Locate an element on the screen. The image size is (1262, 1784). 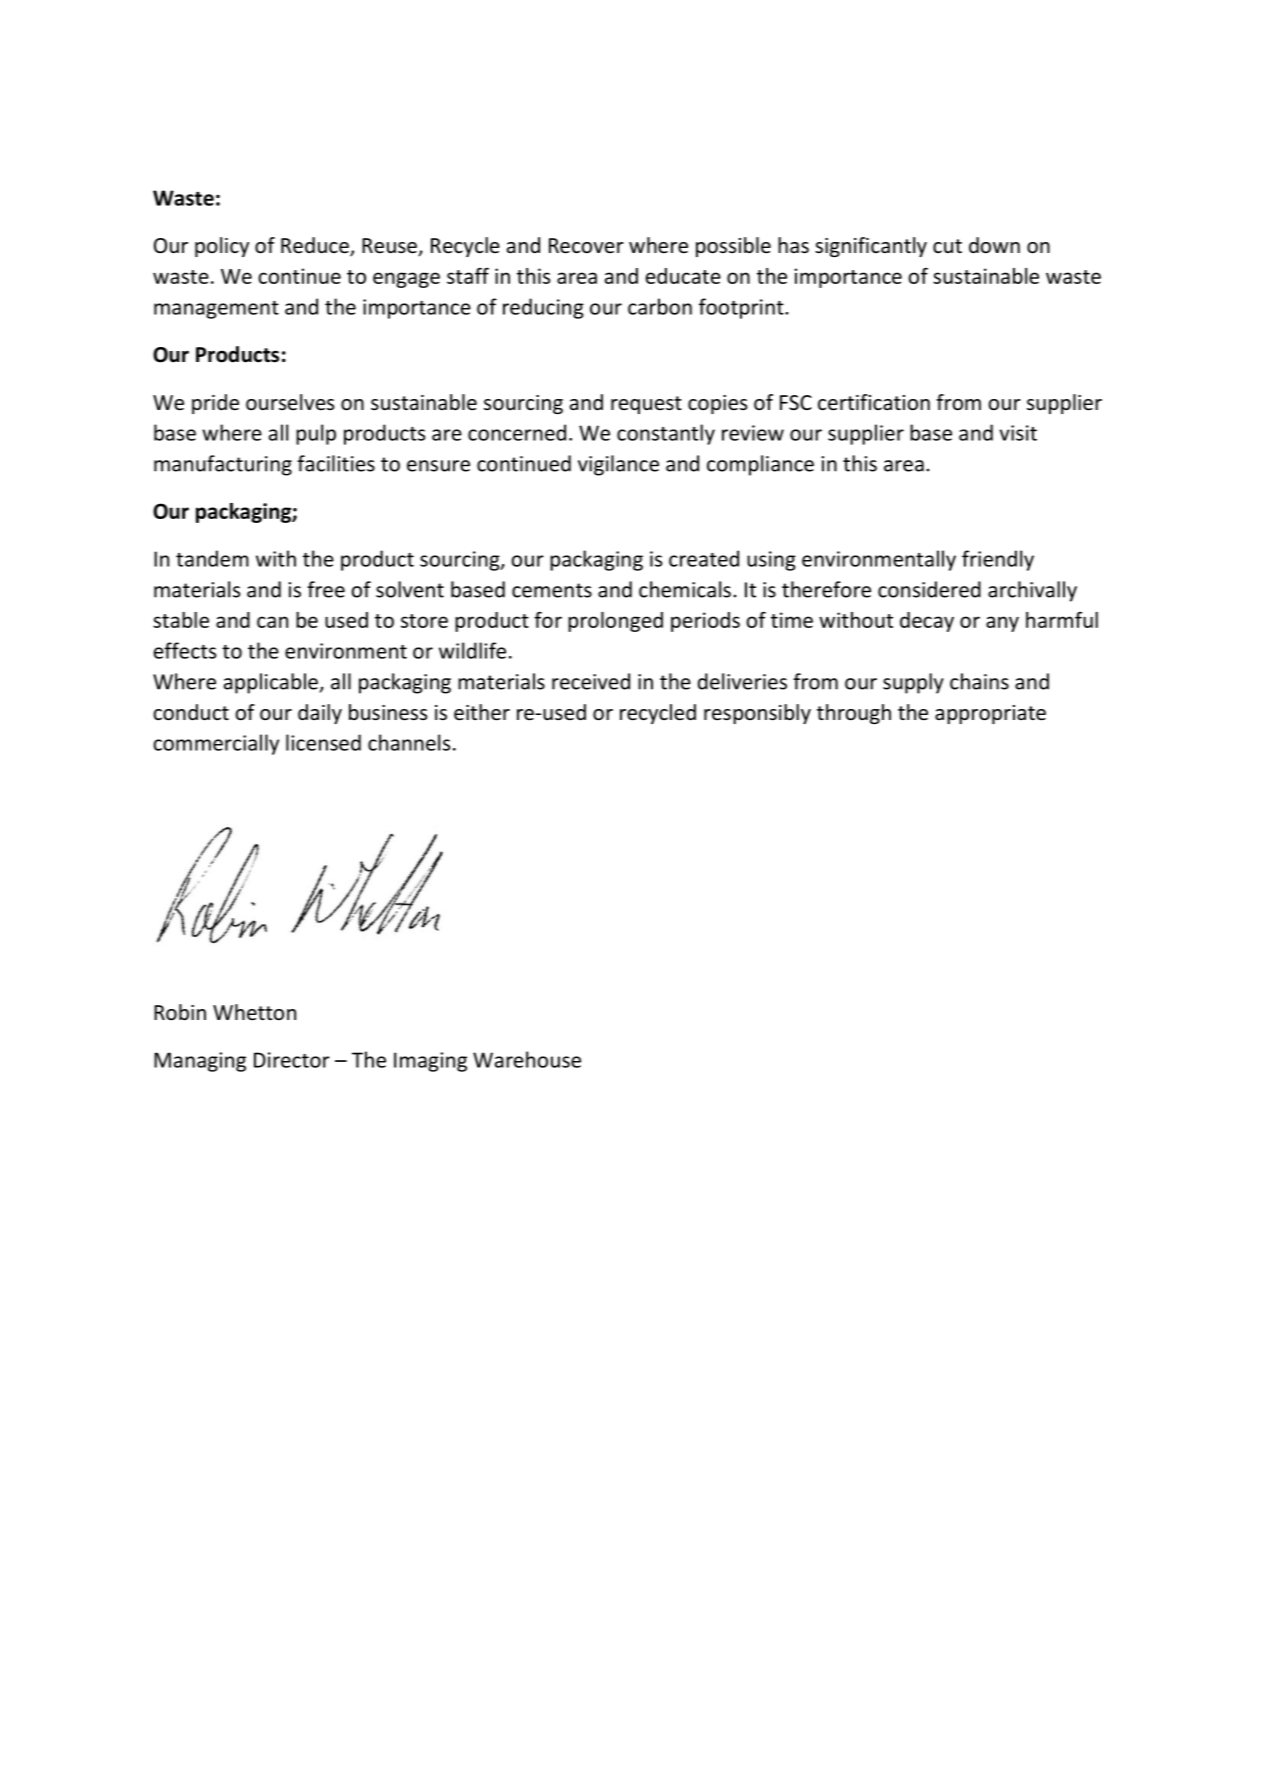
Director is located at coordinates (292, 1060).
